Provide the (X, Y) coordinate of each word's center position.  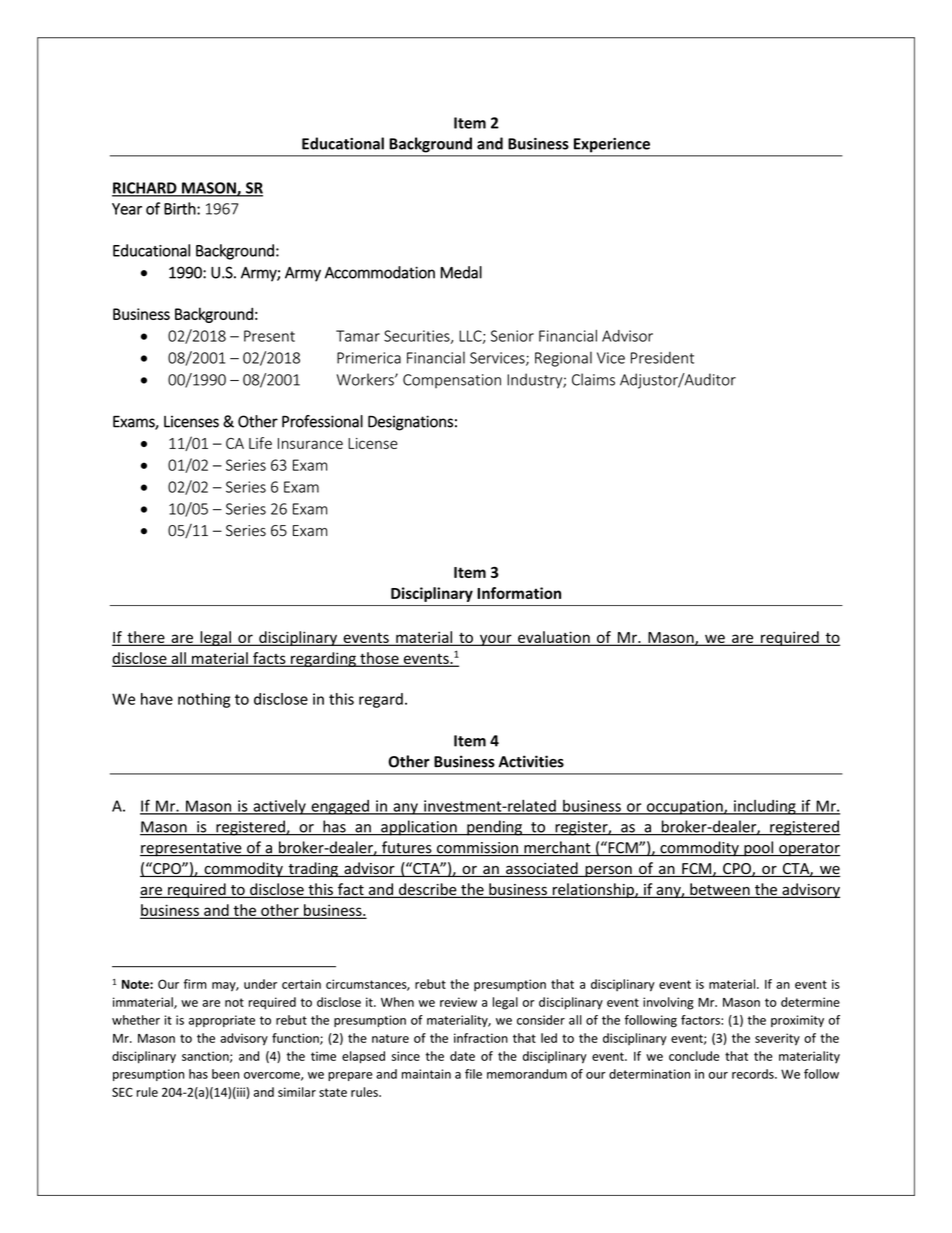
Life (260, 443)
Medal (461, 272)
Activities (531, 761)
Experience (612, 145)
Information (519, 593)
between (720, 890)
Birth (181, 208)
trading (313, 869)
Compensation (452, 381)
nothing (204, 700)
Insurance (310, 443)
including (765, 807)
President (662, 358)
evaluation (554, 638)
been (225, 1074)
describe (428, 890)
